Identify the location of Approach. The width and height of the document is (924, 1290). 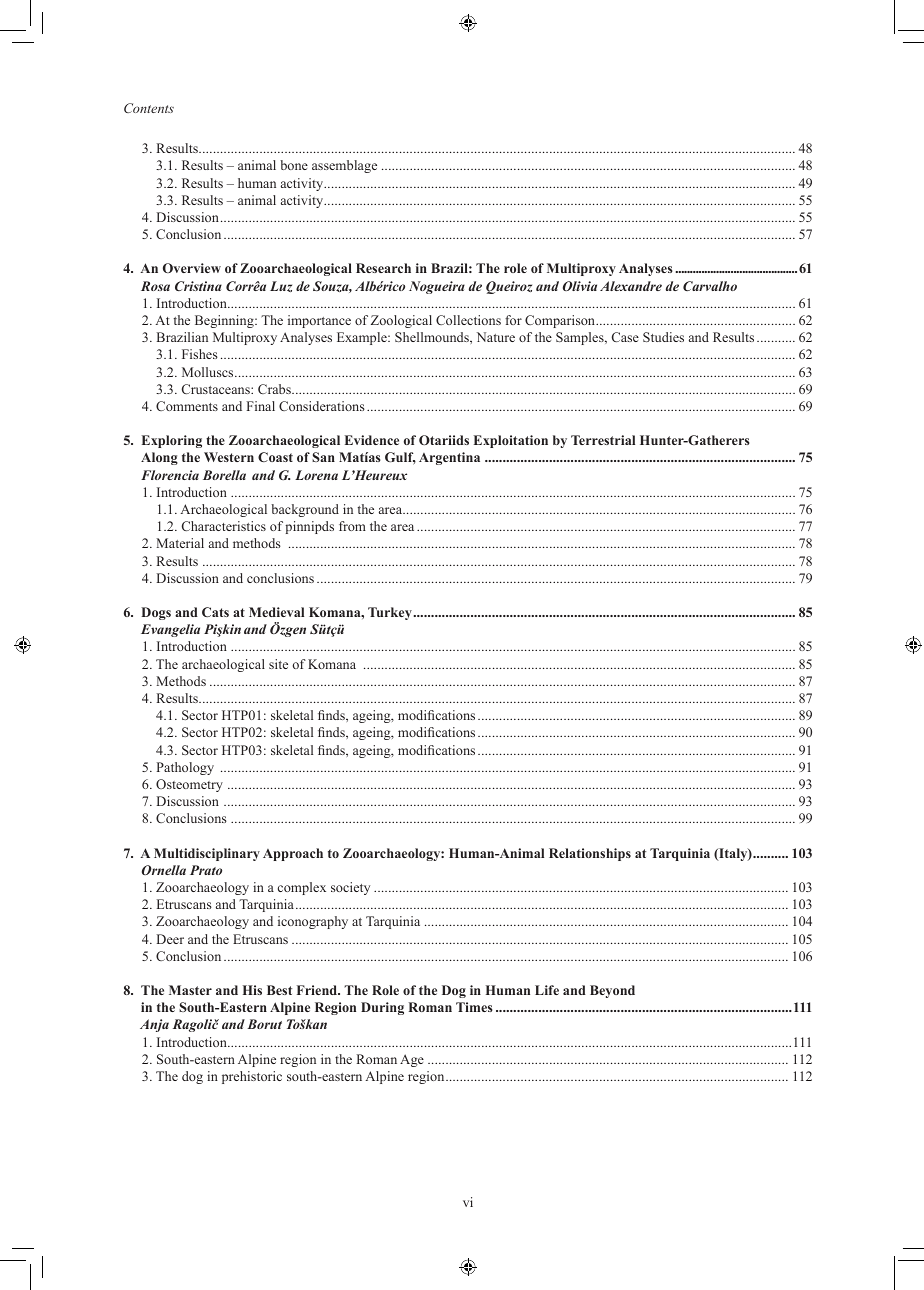
(293, 854).
